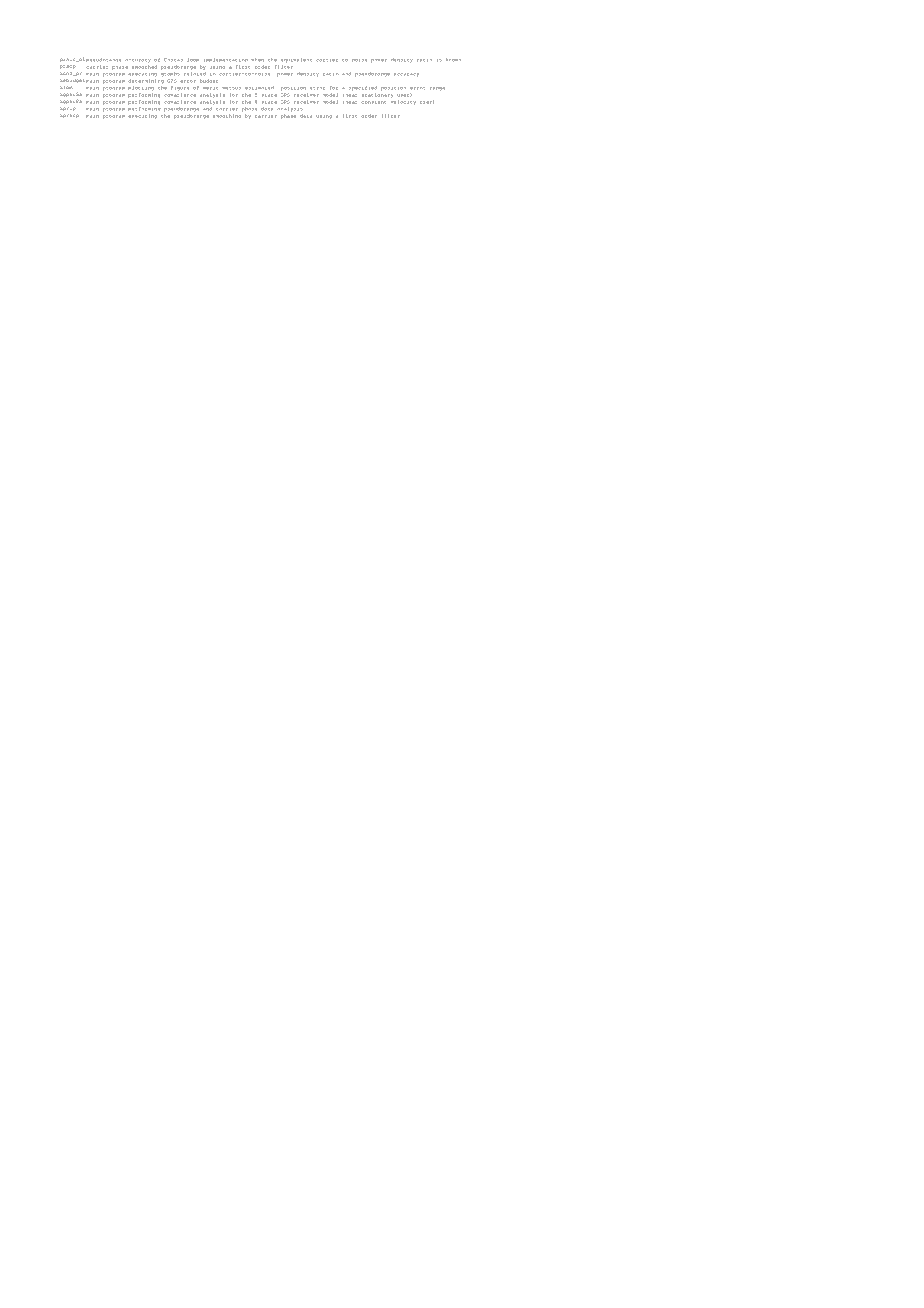 The height and width of the screenshot is (1308, 924). Describe the element at coordinates (141, 88) in the screenshot. I see `plotting` at that location.
